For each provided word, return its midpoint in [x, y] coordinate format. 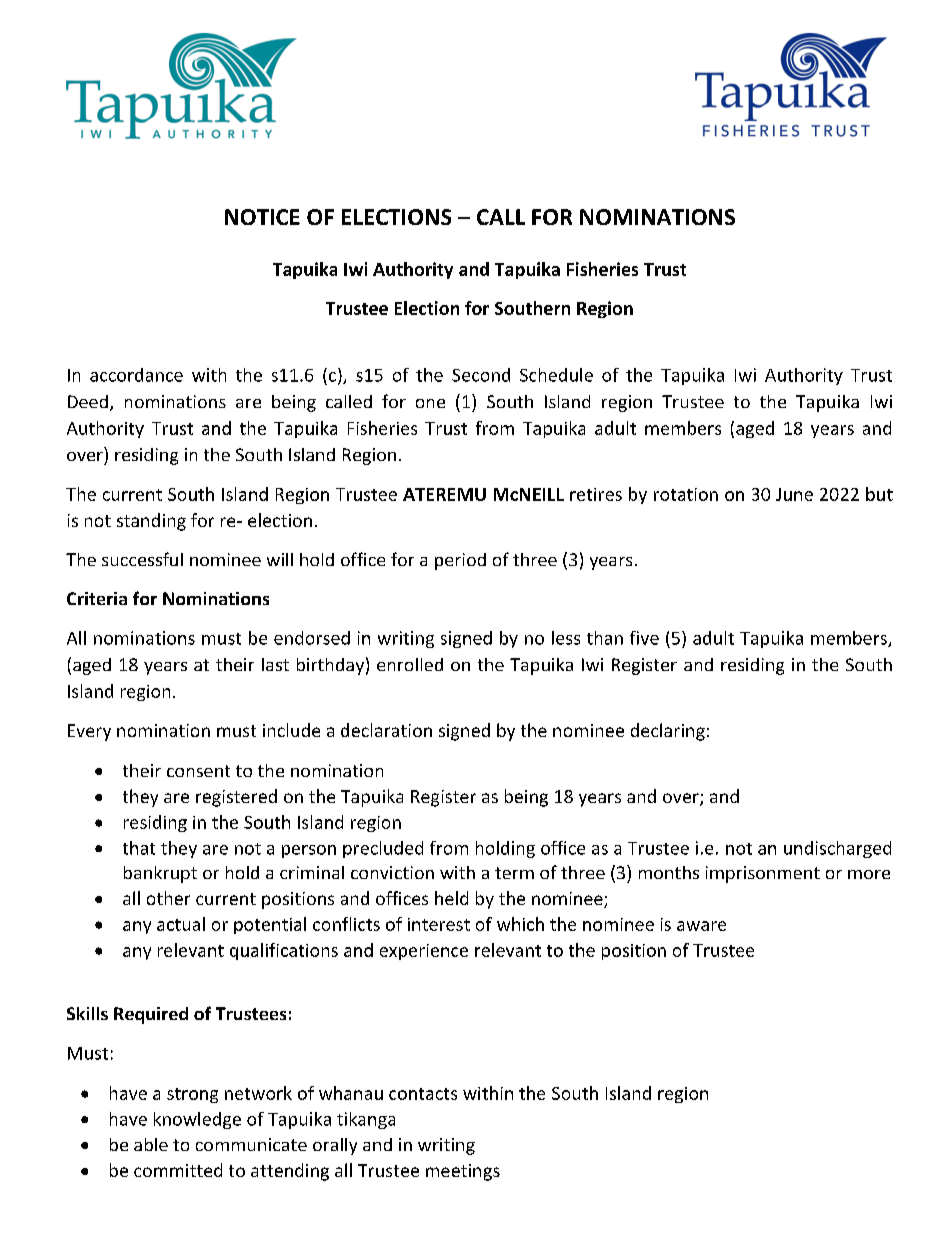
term [514, 873]
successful [142, 559]
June [794, 494]
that [139, 848]
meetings [463, 1172]
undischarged [837, 849]
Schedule [556, 375]
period [460, 561]
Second [481, 375]
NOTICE [262, 217]
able [151, 1144]
